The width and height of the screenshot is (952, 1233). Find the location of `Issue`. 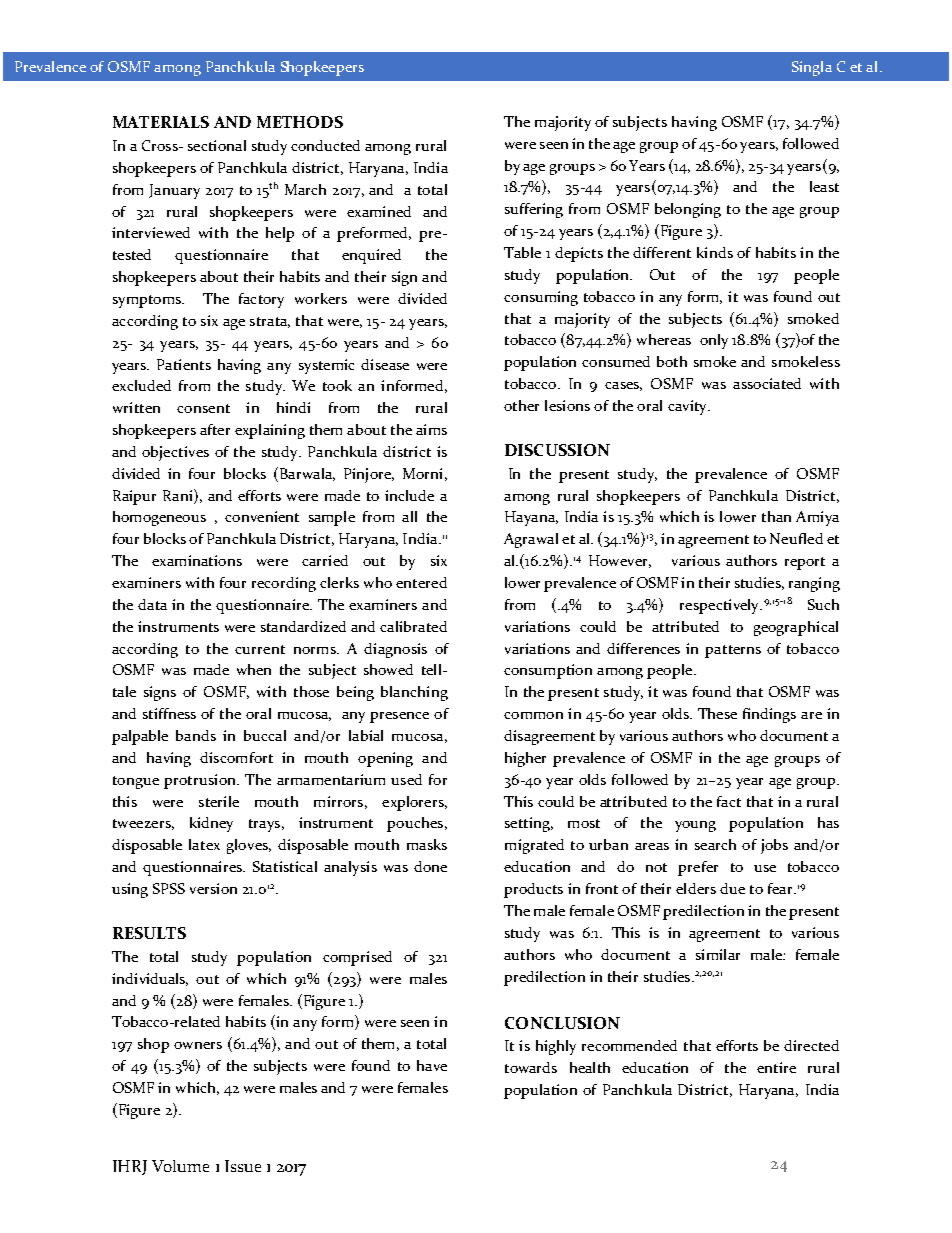

Issue is located at coordinates (243, 1166).
